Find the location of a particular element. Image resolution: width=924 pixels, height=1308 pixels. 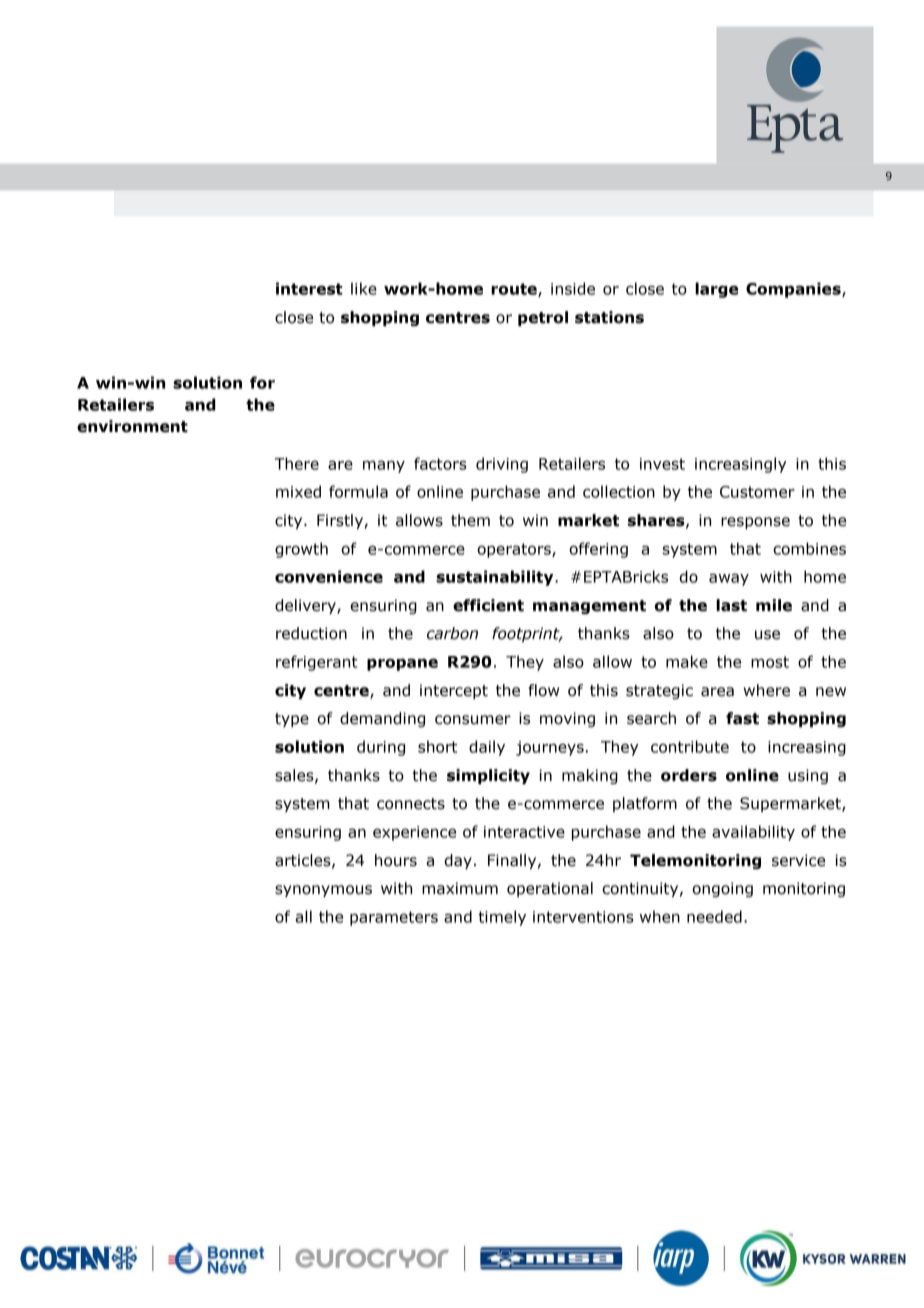

type is located at coordinates (292, 720).
